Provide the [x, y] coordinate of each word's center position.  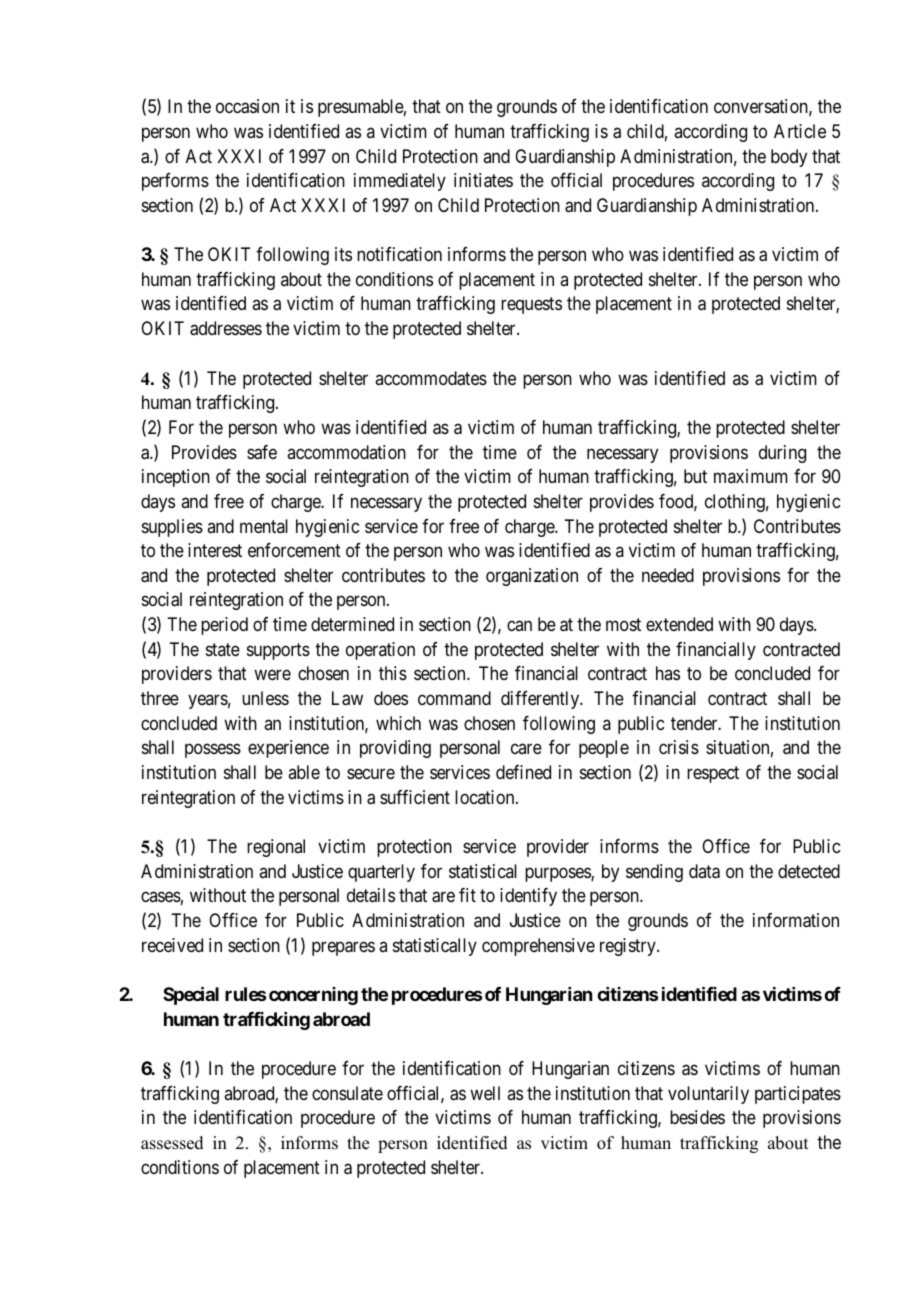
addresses [226, 328]
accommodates [431, 378]
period [224, 626]
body [789, 158]
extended [679, 624]
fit [467, 895]
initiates [483, 180]
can [519, 626]
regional [276, 848]
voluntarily [708, 1095]
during [782, 454]
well [485, 1093]
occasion [247, 106]
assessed [172, 1143]
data [704, 871]
